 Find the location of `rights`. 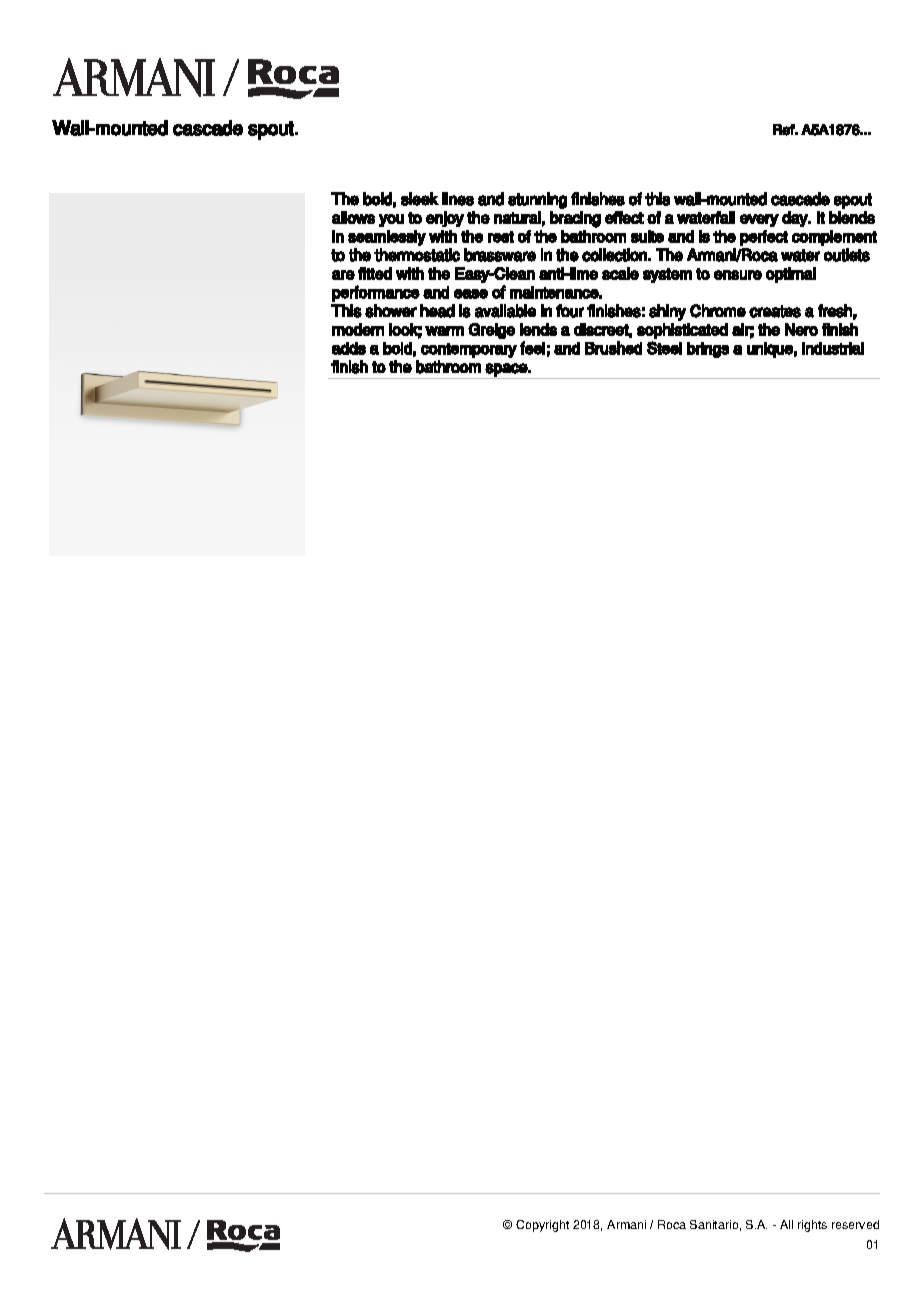

rights is located at coordinates (812, 1226).
